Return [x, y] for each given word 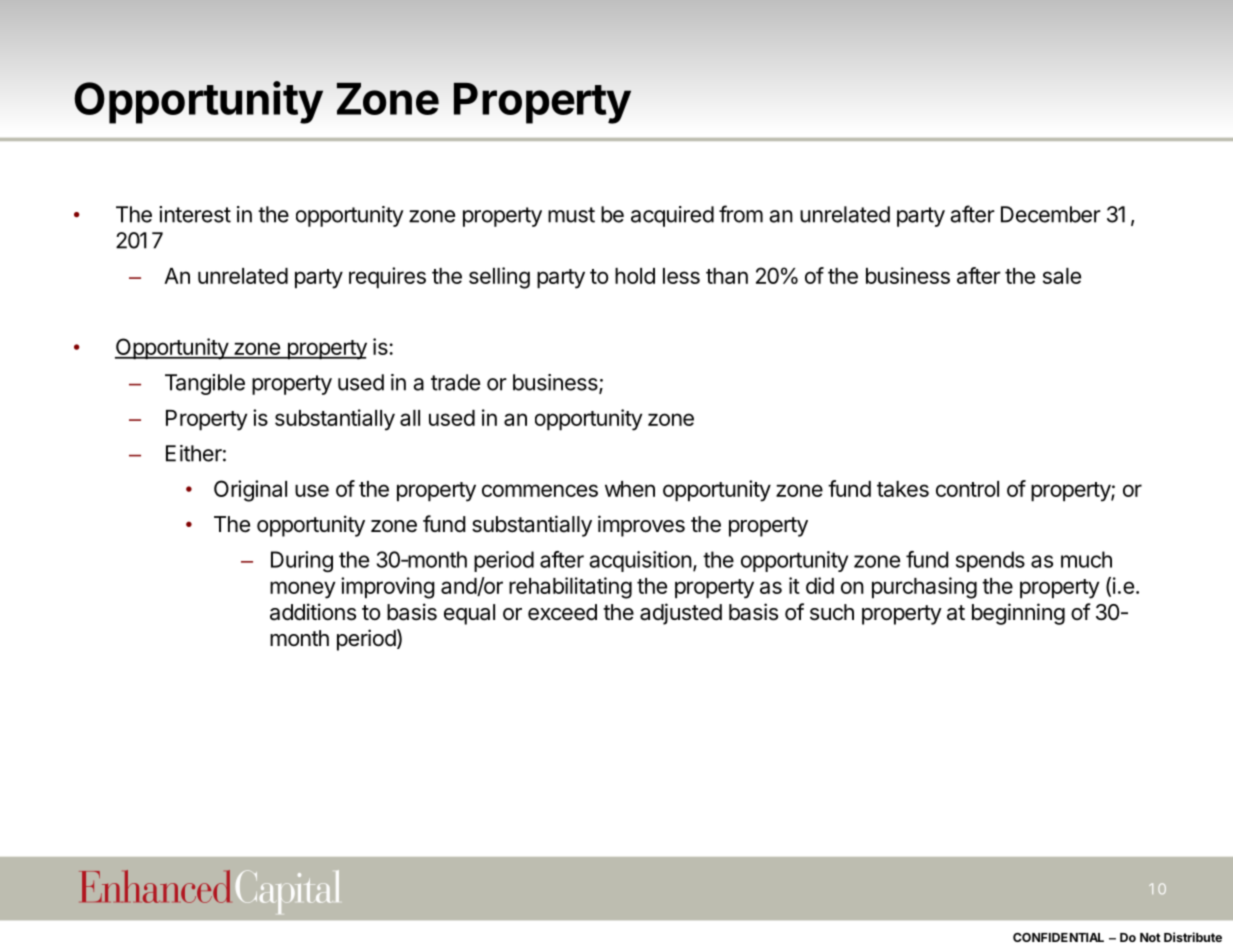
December [1051, 214]
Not [1150, 937]
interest [195, 214]
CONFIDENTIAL [1058, 937]
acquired [672, 216]
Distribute [1193, 937]
